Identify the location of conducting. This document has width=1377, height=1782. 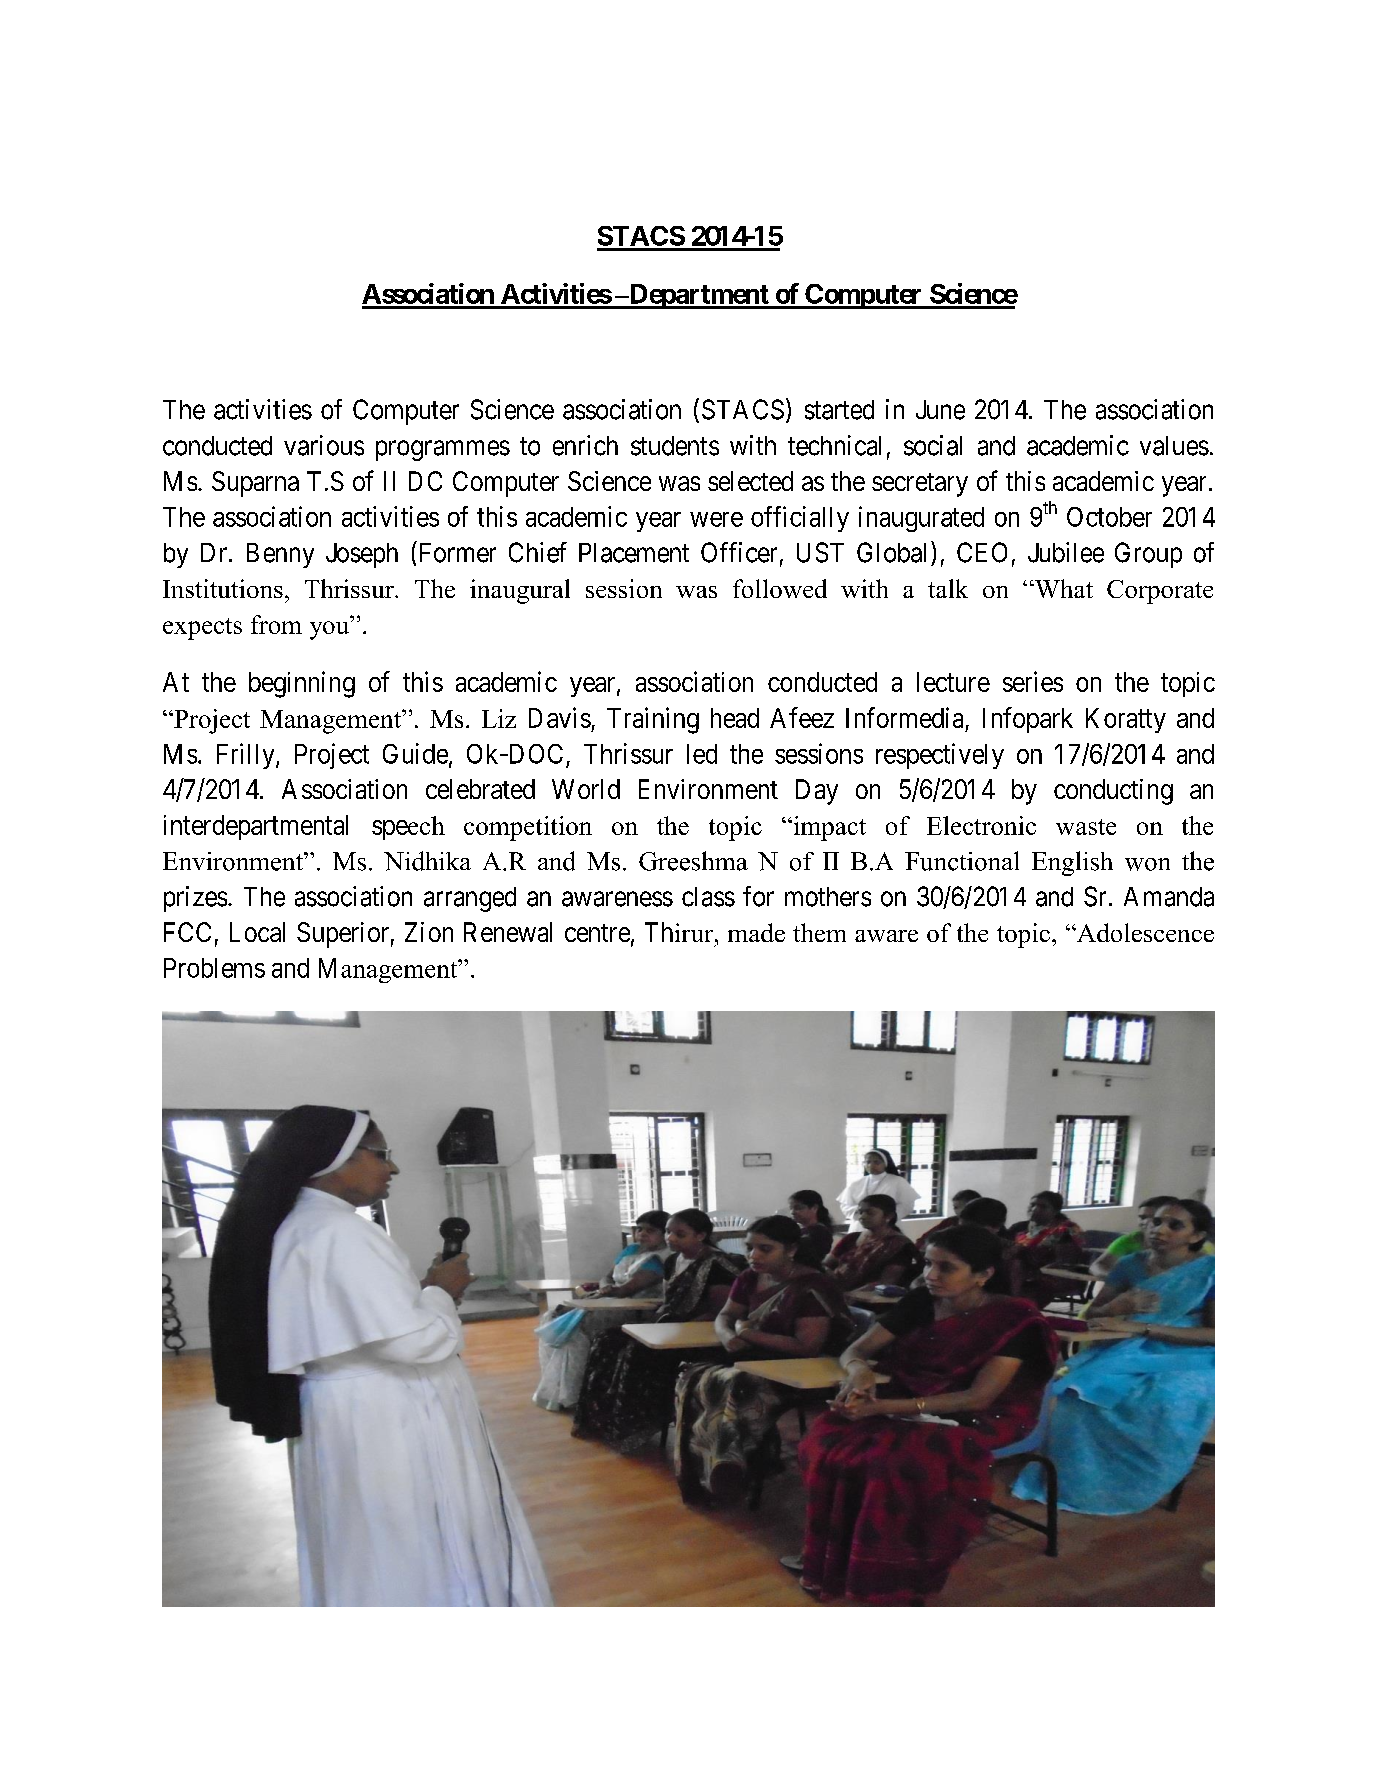
(1113, 792).
